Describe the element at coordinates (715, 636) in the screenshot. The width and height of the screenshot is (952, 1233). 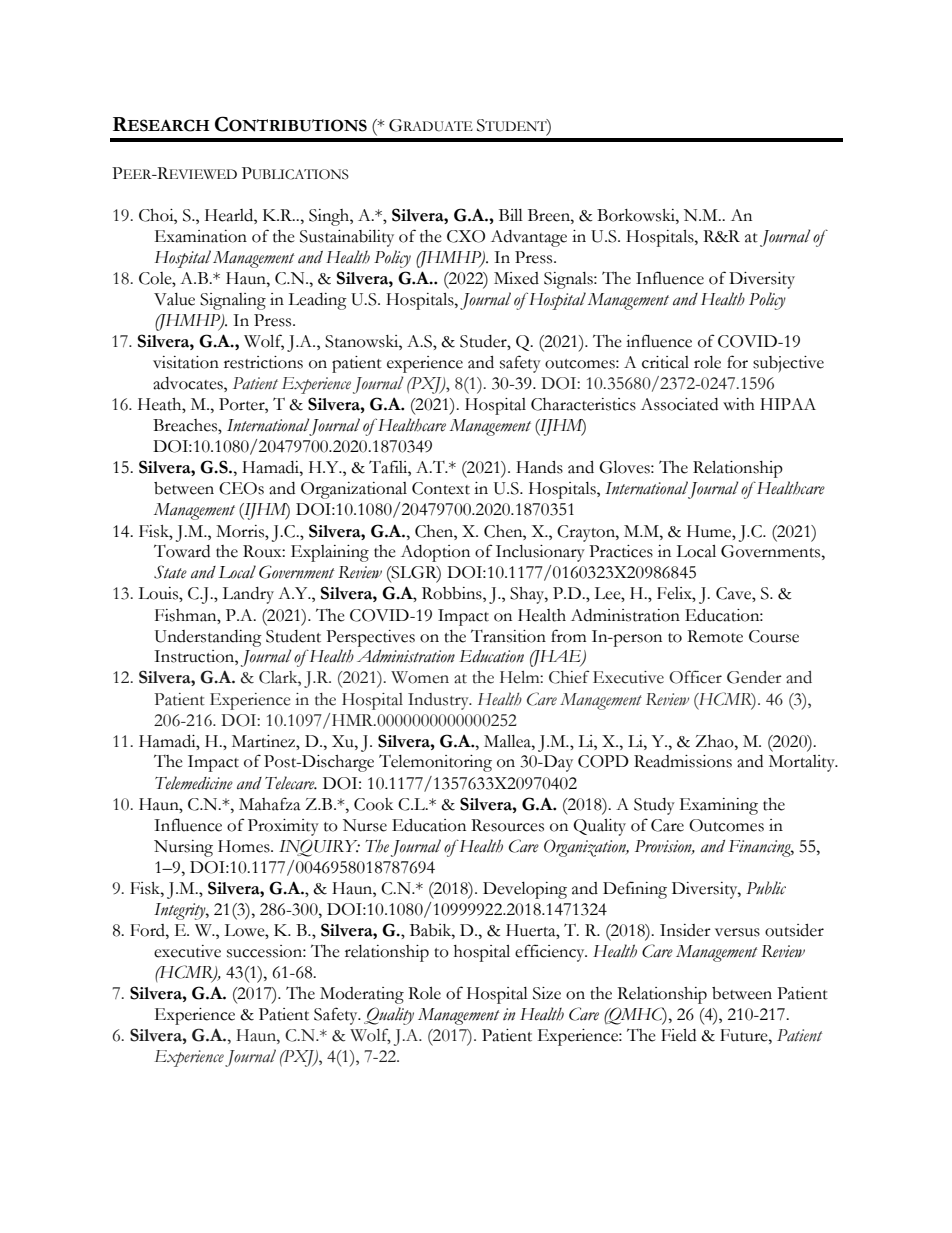
I see `Remote` at that location.
